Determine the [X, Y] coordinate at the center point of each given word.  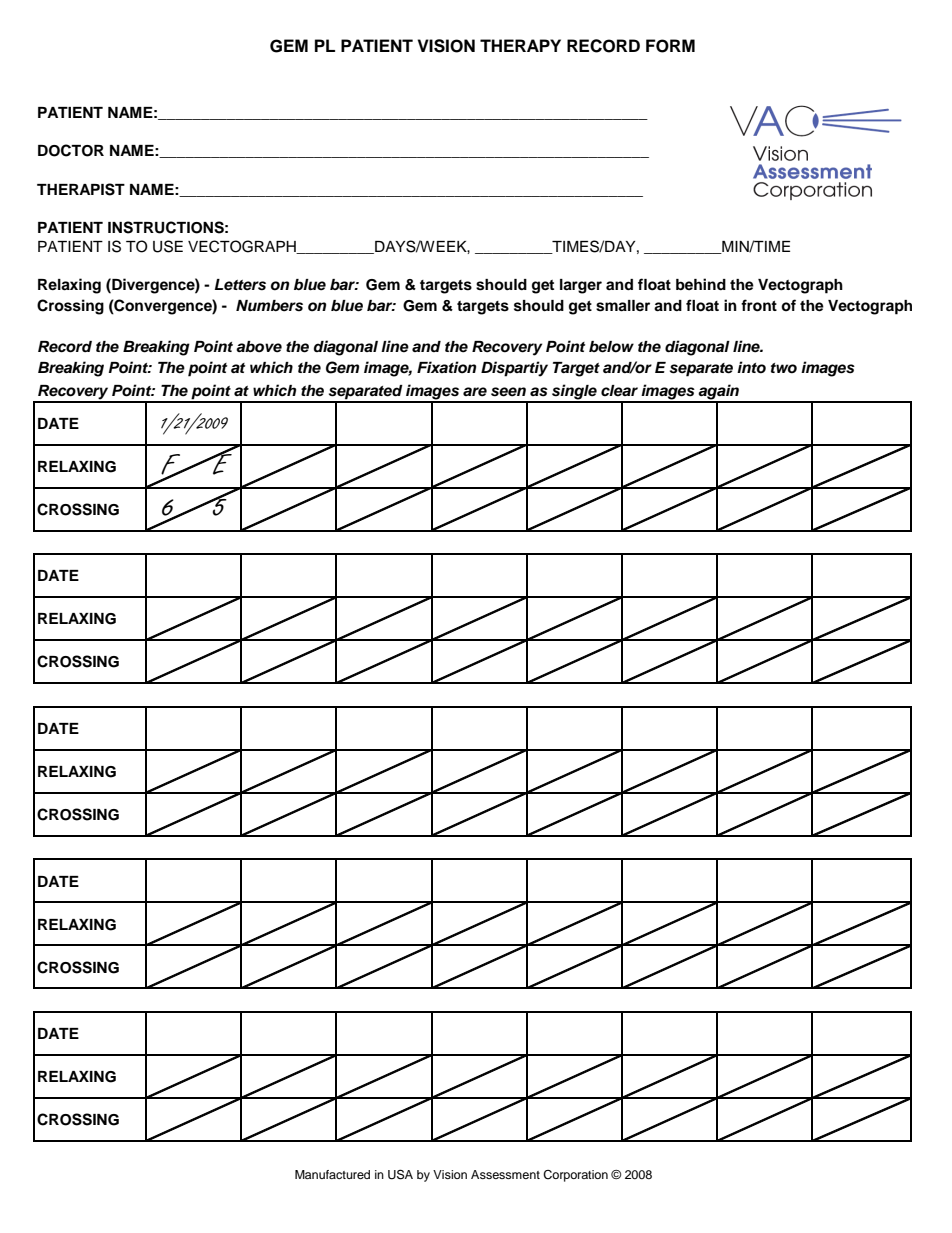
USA [400, 1174]
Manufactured [332, 1174]
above [259, 347]
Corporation [575, 1176]
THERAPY [520, 45]
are [475, 392]
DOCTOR [71, 150]
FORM [670, 46]
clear [619, 391]
